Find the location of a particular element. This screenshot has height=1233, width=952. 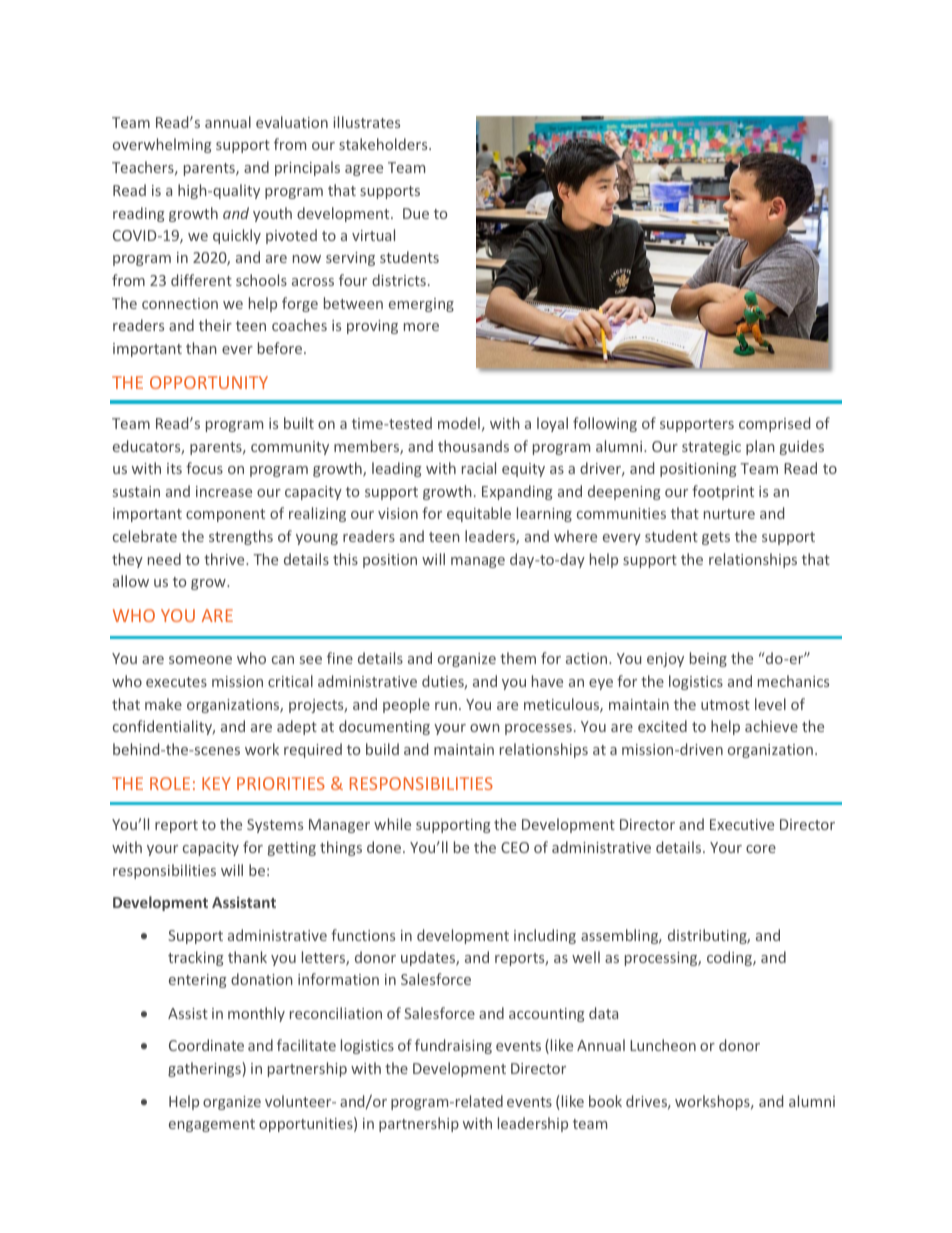

them is located at coordinates (518, 658).
